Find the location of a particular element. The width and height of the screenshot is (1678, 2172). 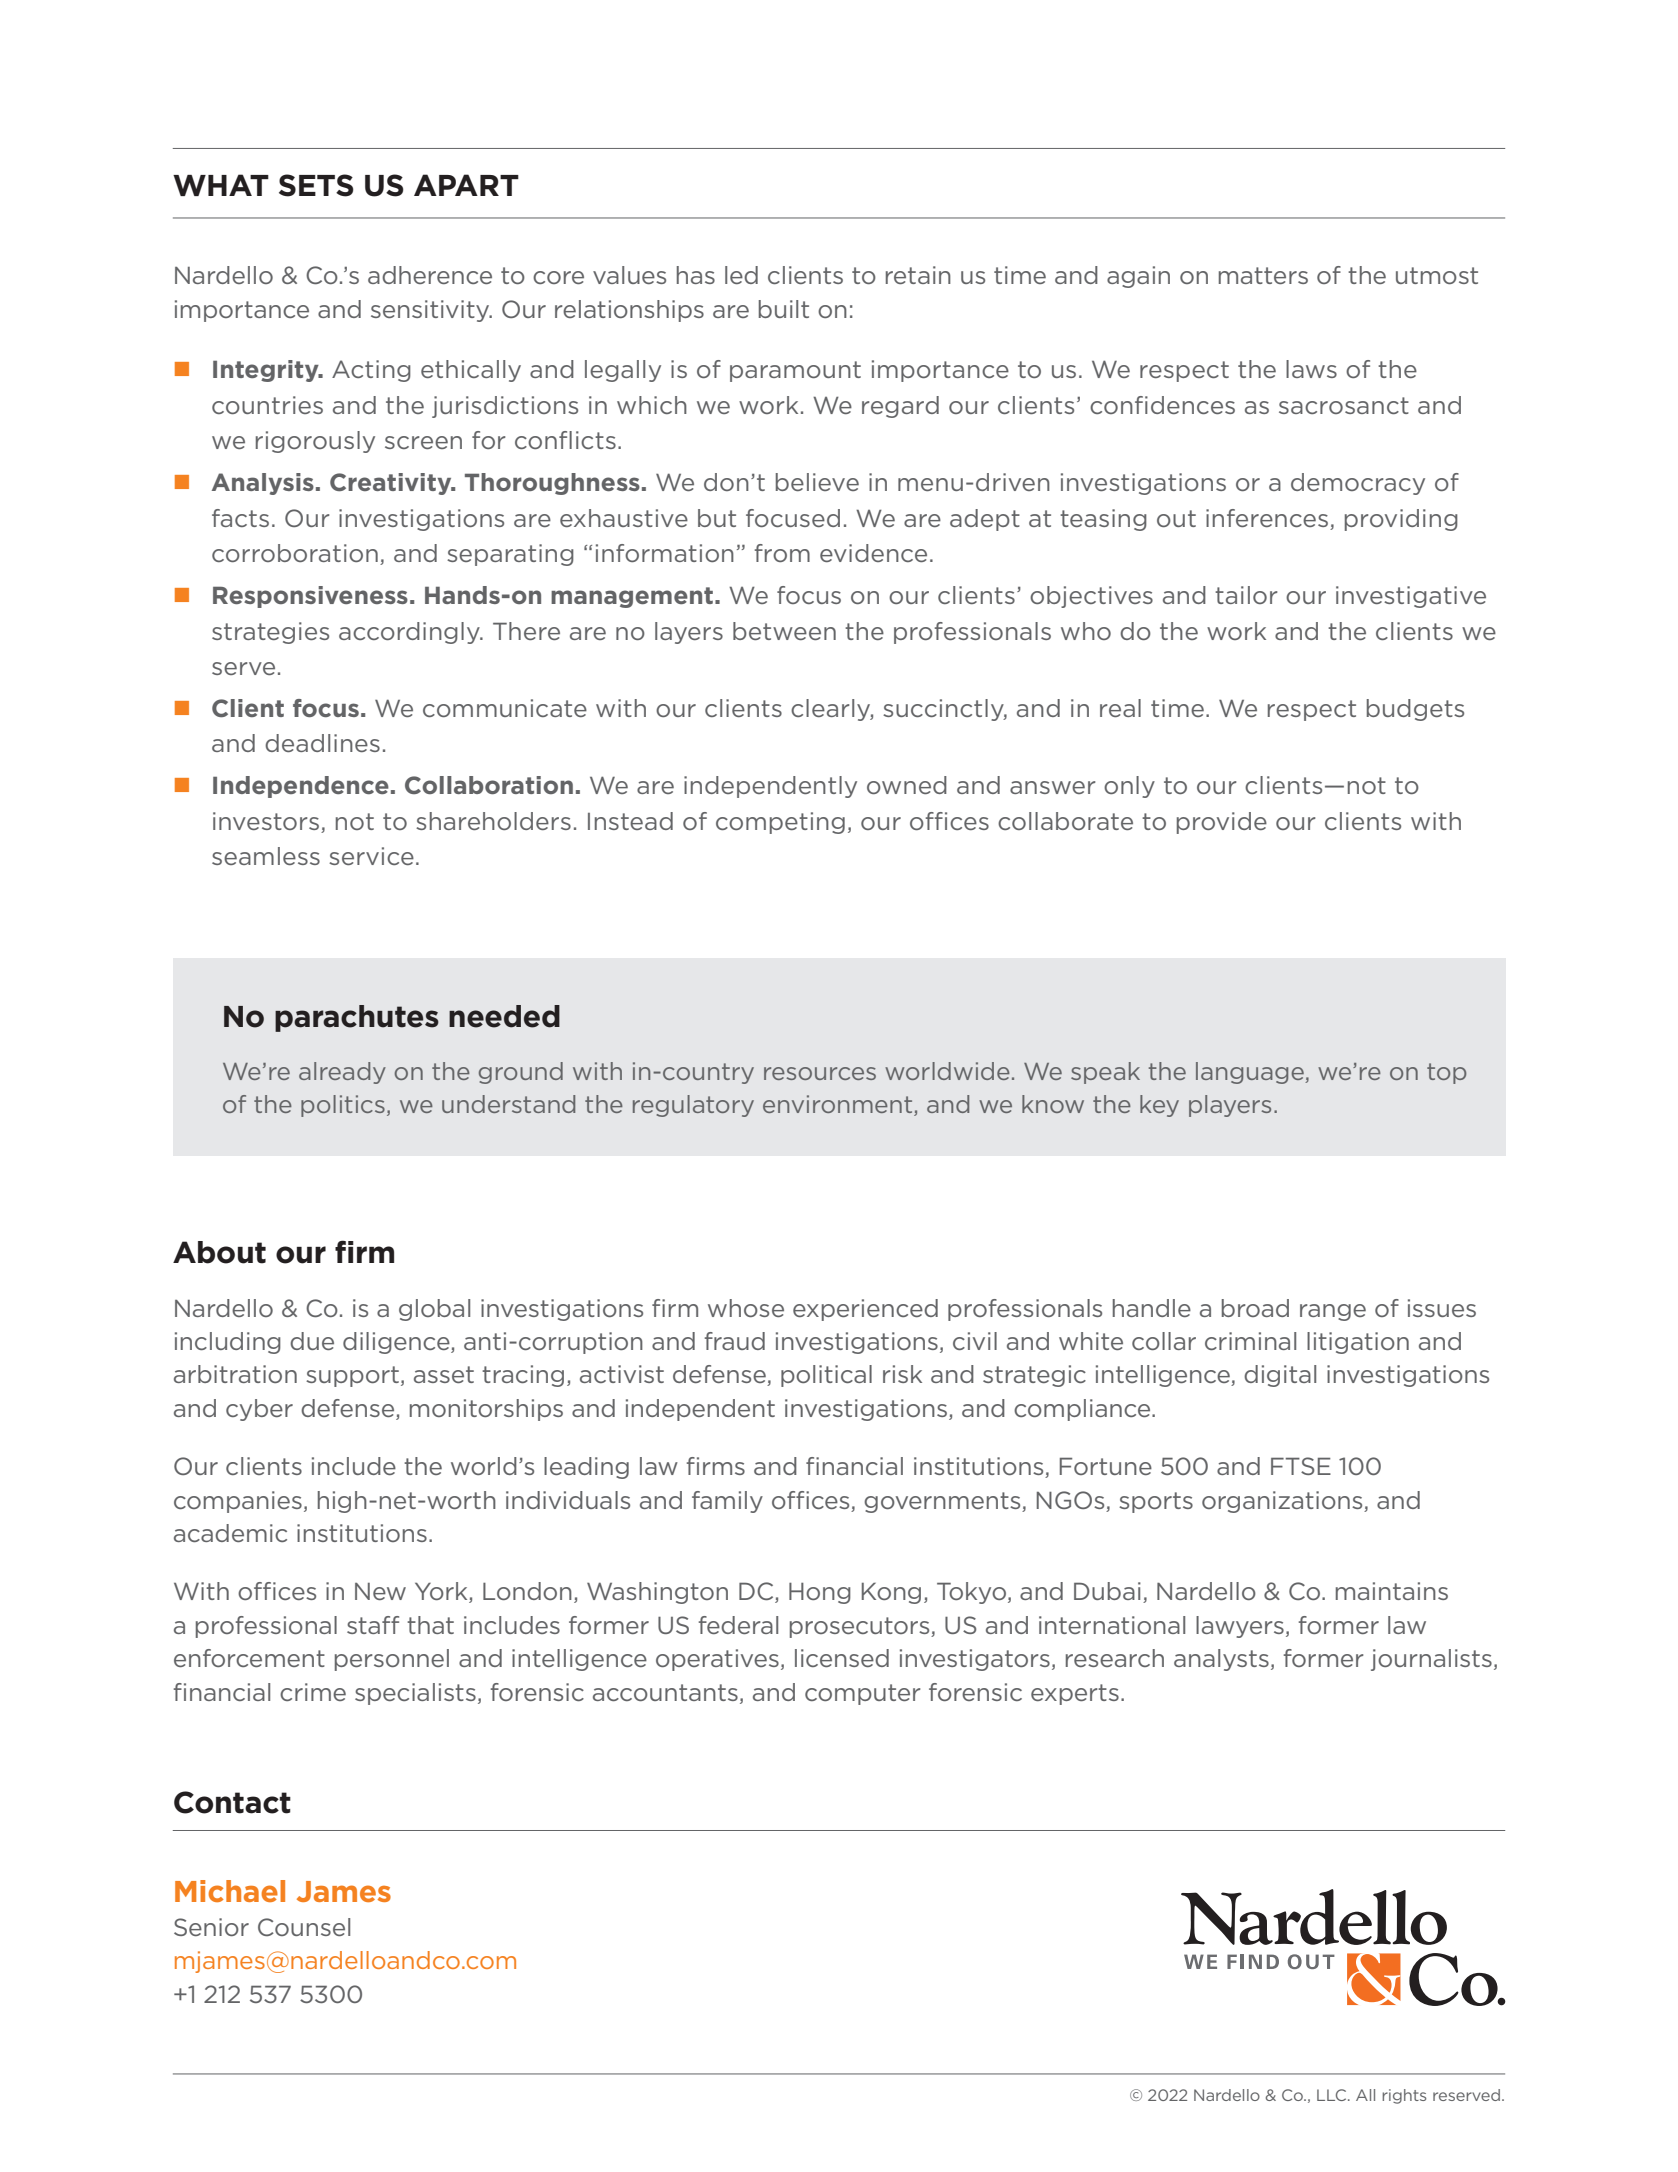

matters is located at coordinates (1263, 275).
